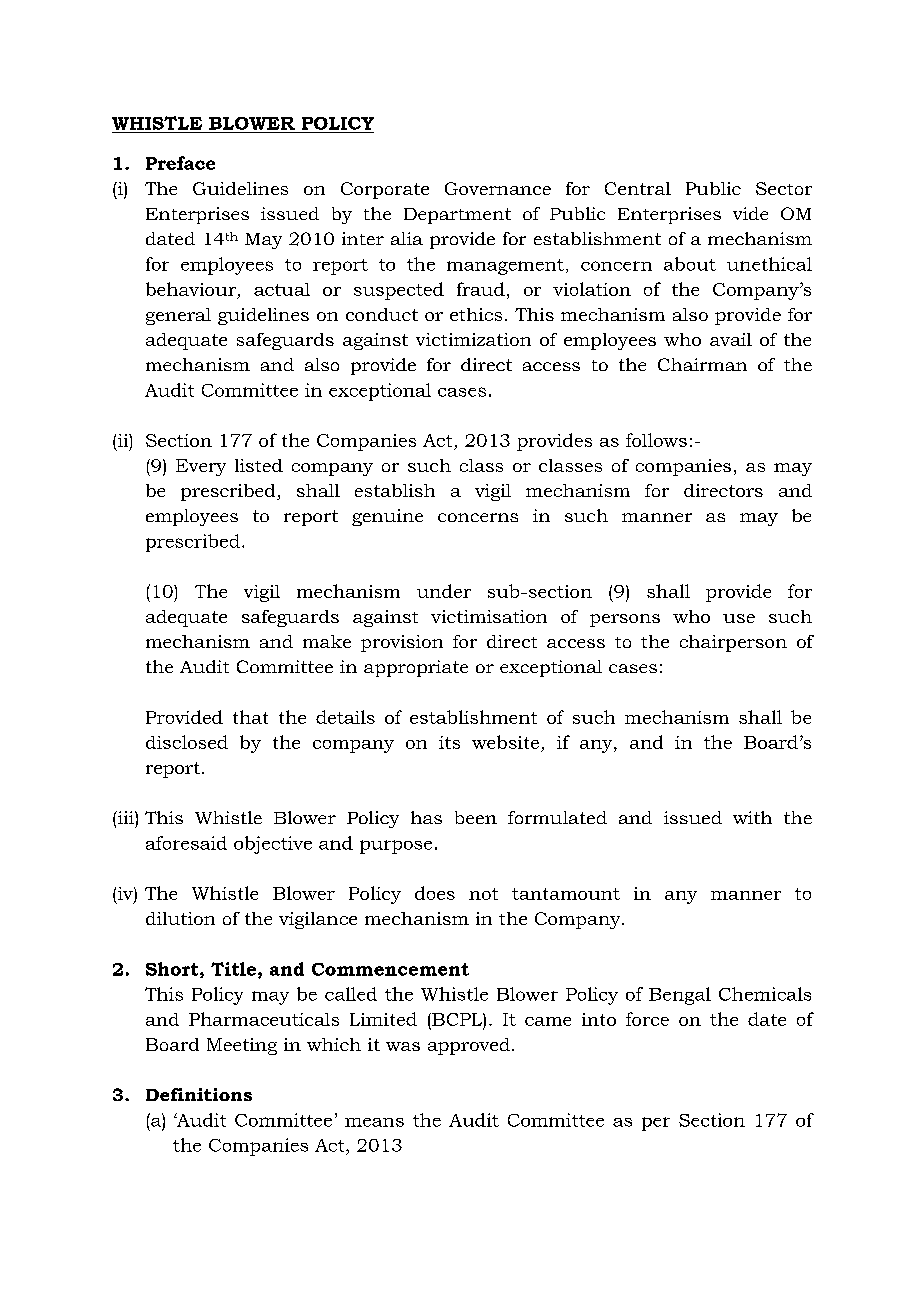 This document has height=1308, width=924. What do you see at coordinates (199, 1094) in the document?
I see `Definitions` at bounding box center [199, 1094].
